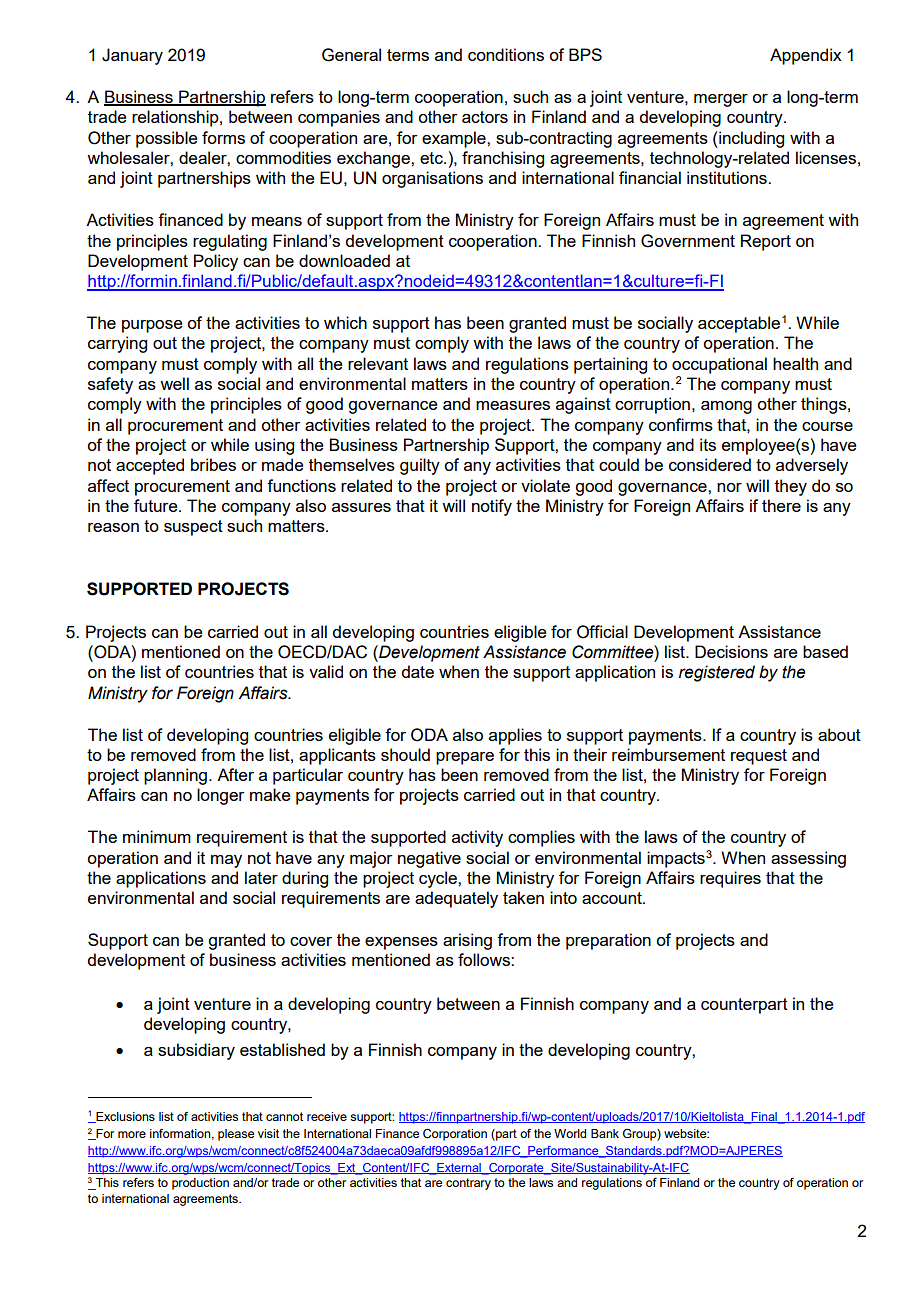  What do you see at coordinates (455, 1135) in the screenshot?
I see `Corporation` at bounding box center [455, 1135].
